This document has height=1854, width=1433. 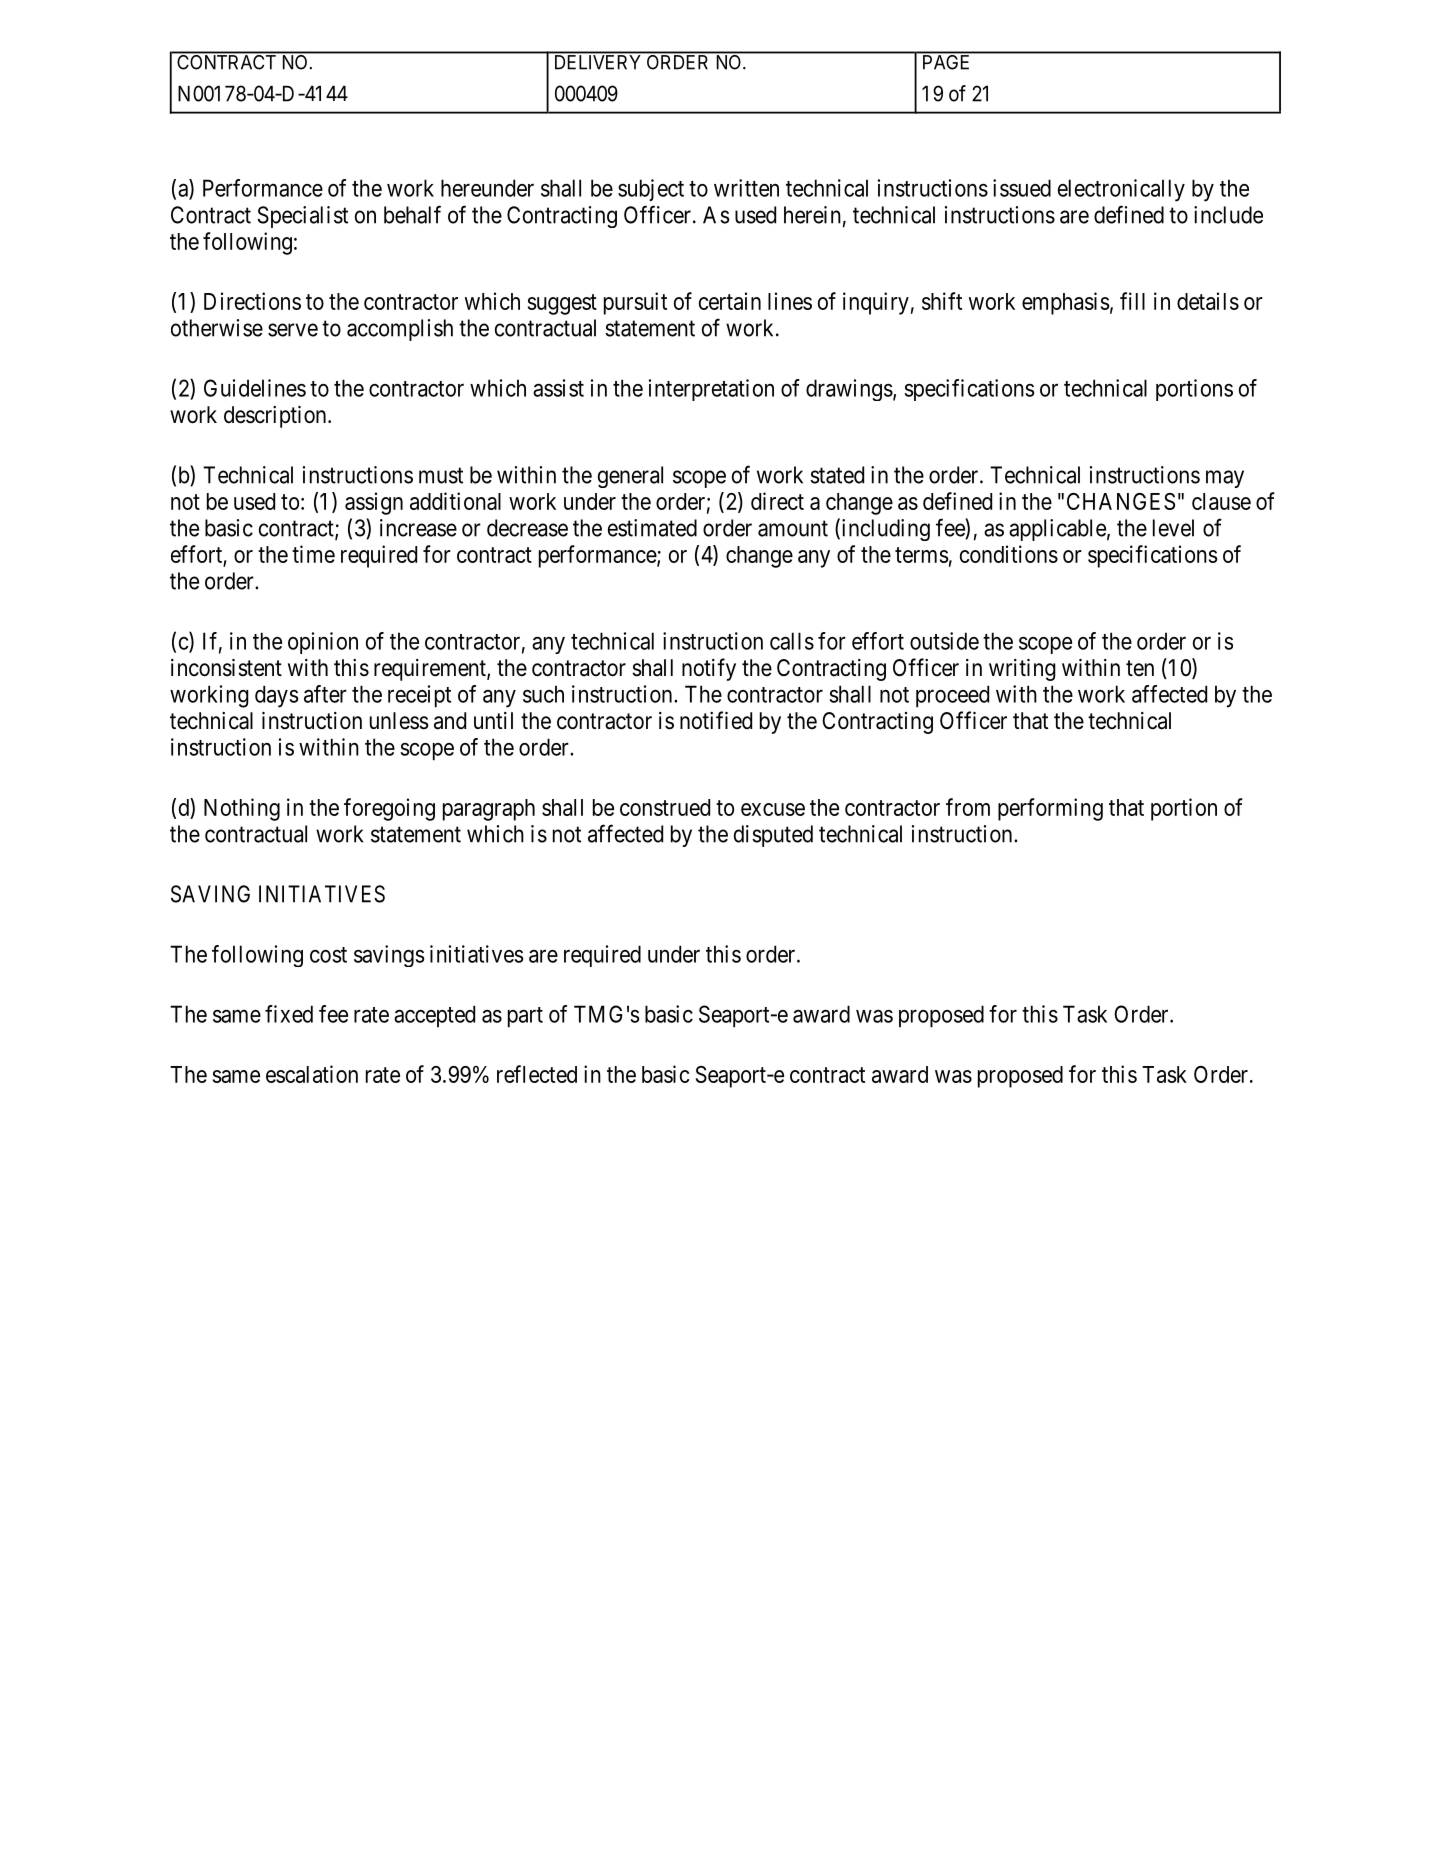 What do you see at coordinates (1009, 554) in the document?
I see `conditions` at bounding box center [1009, 554].
